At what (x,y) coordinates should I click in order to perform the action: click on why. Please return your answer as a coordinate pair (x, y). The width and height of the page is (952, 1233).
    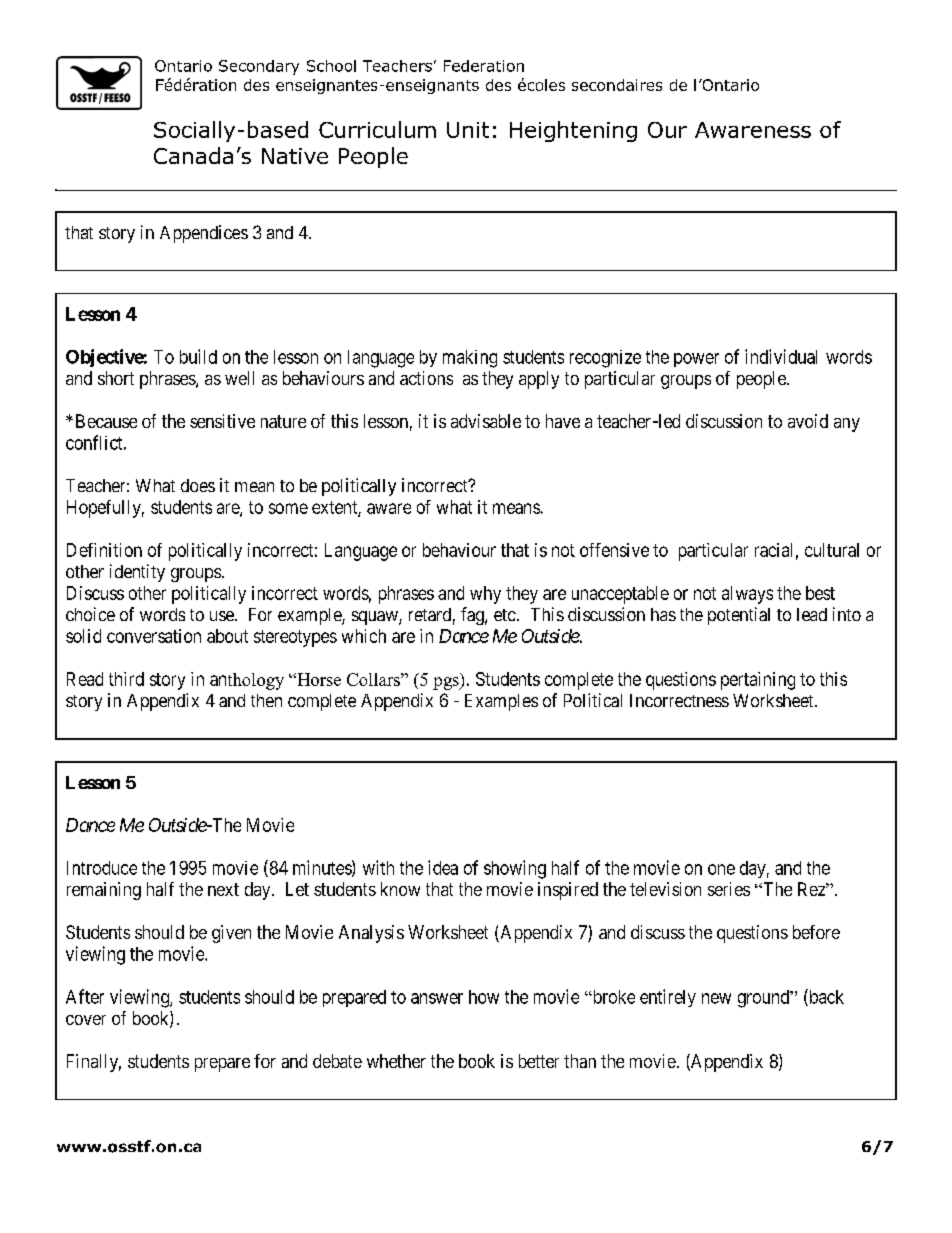
    Looking at the image, I should click on (485, 595).
